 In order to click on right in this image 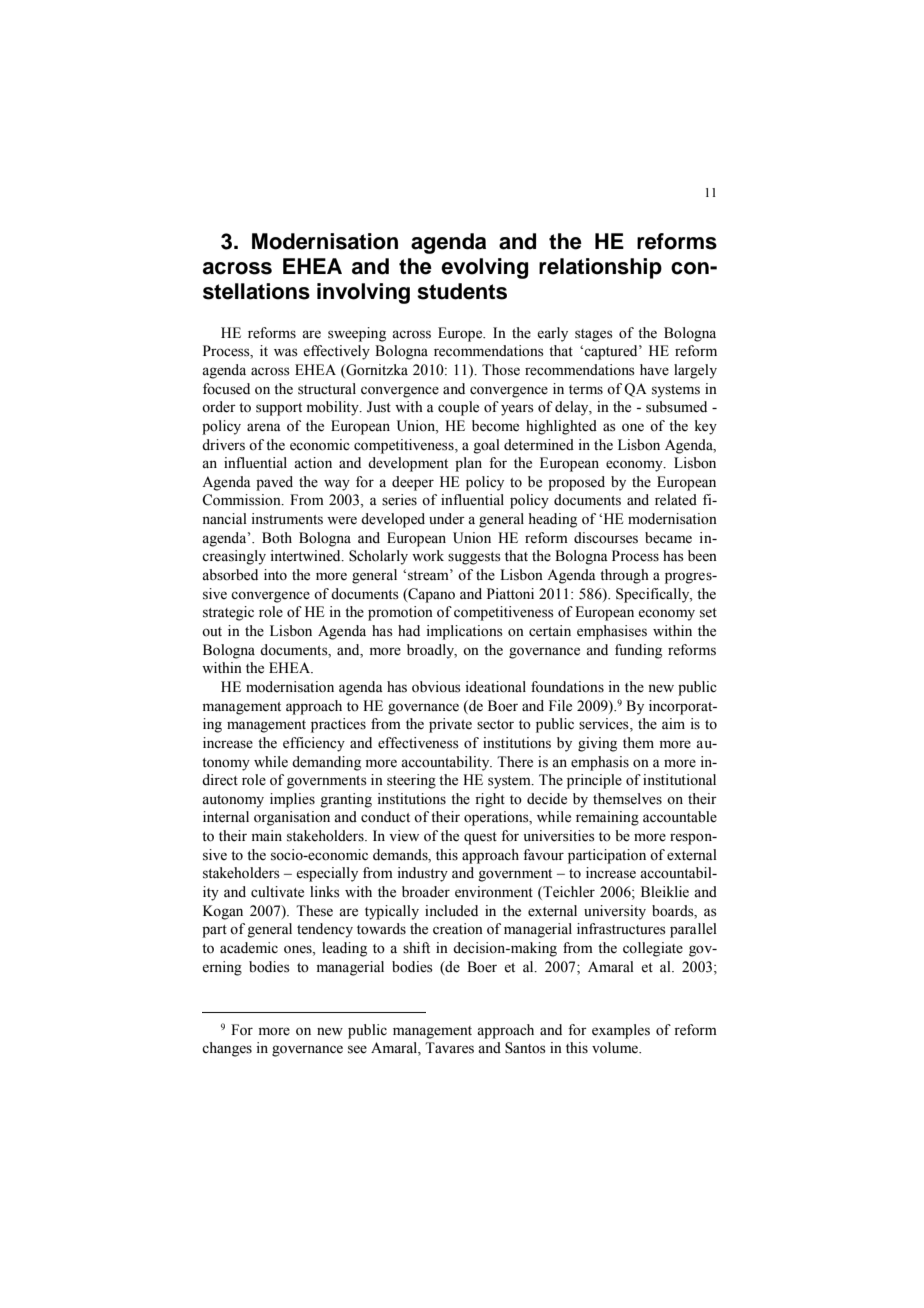, I will do `click(490, 800)`.
